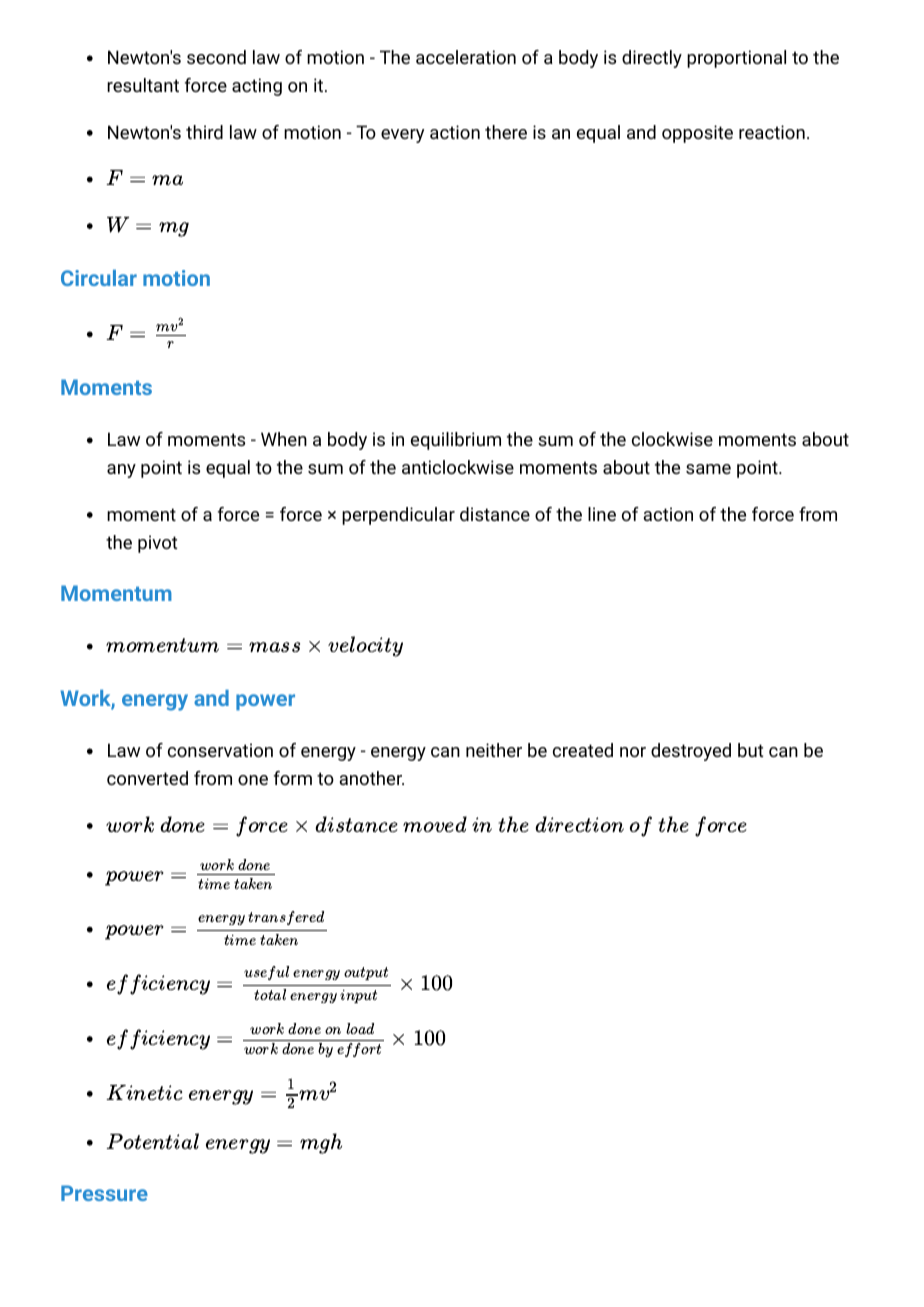 This image has width=924, height=1307. I want to click on any, so click(121, 471).
